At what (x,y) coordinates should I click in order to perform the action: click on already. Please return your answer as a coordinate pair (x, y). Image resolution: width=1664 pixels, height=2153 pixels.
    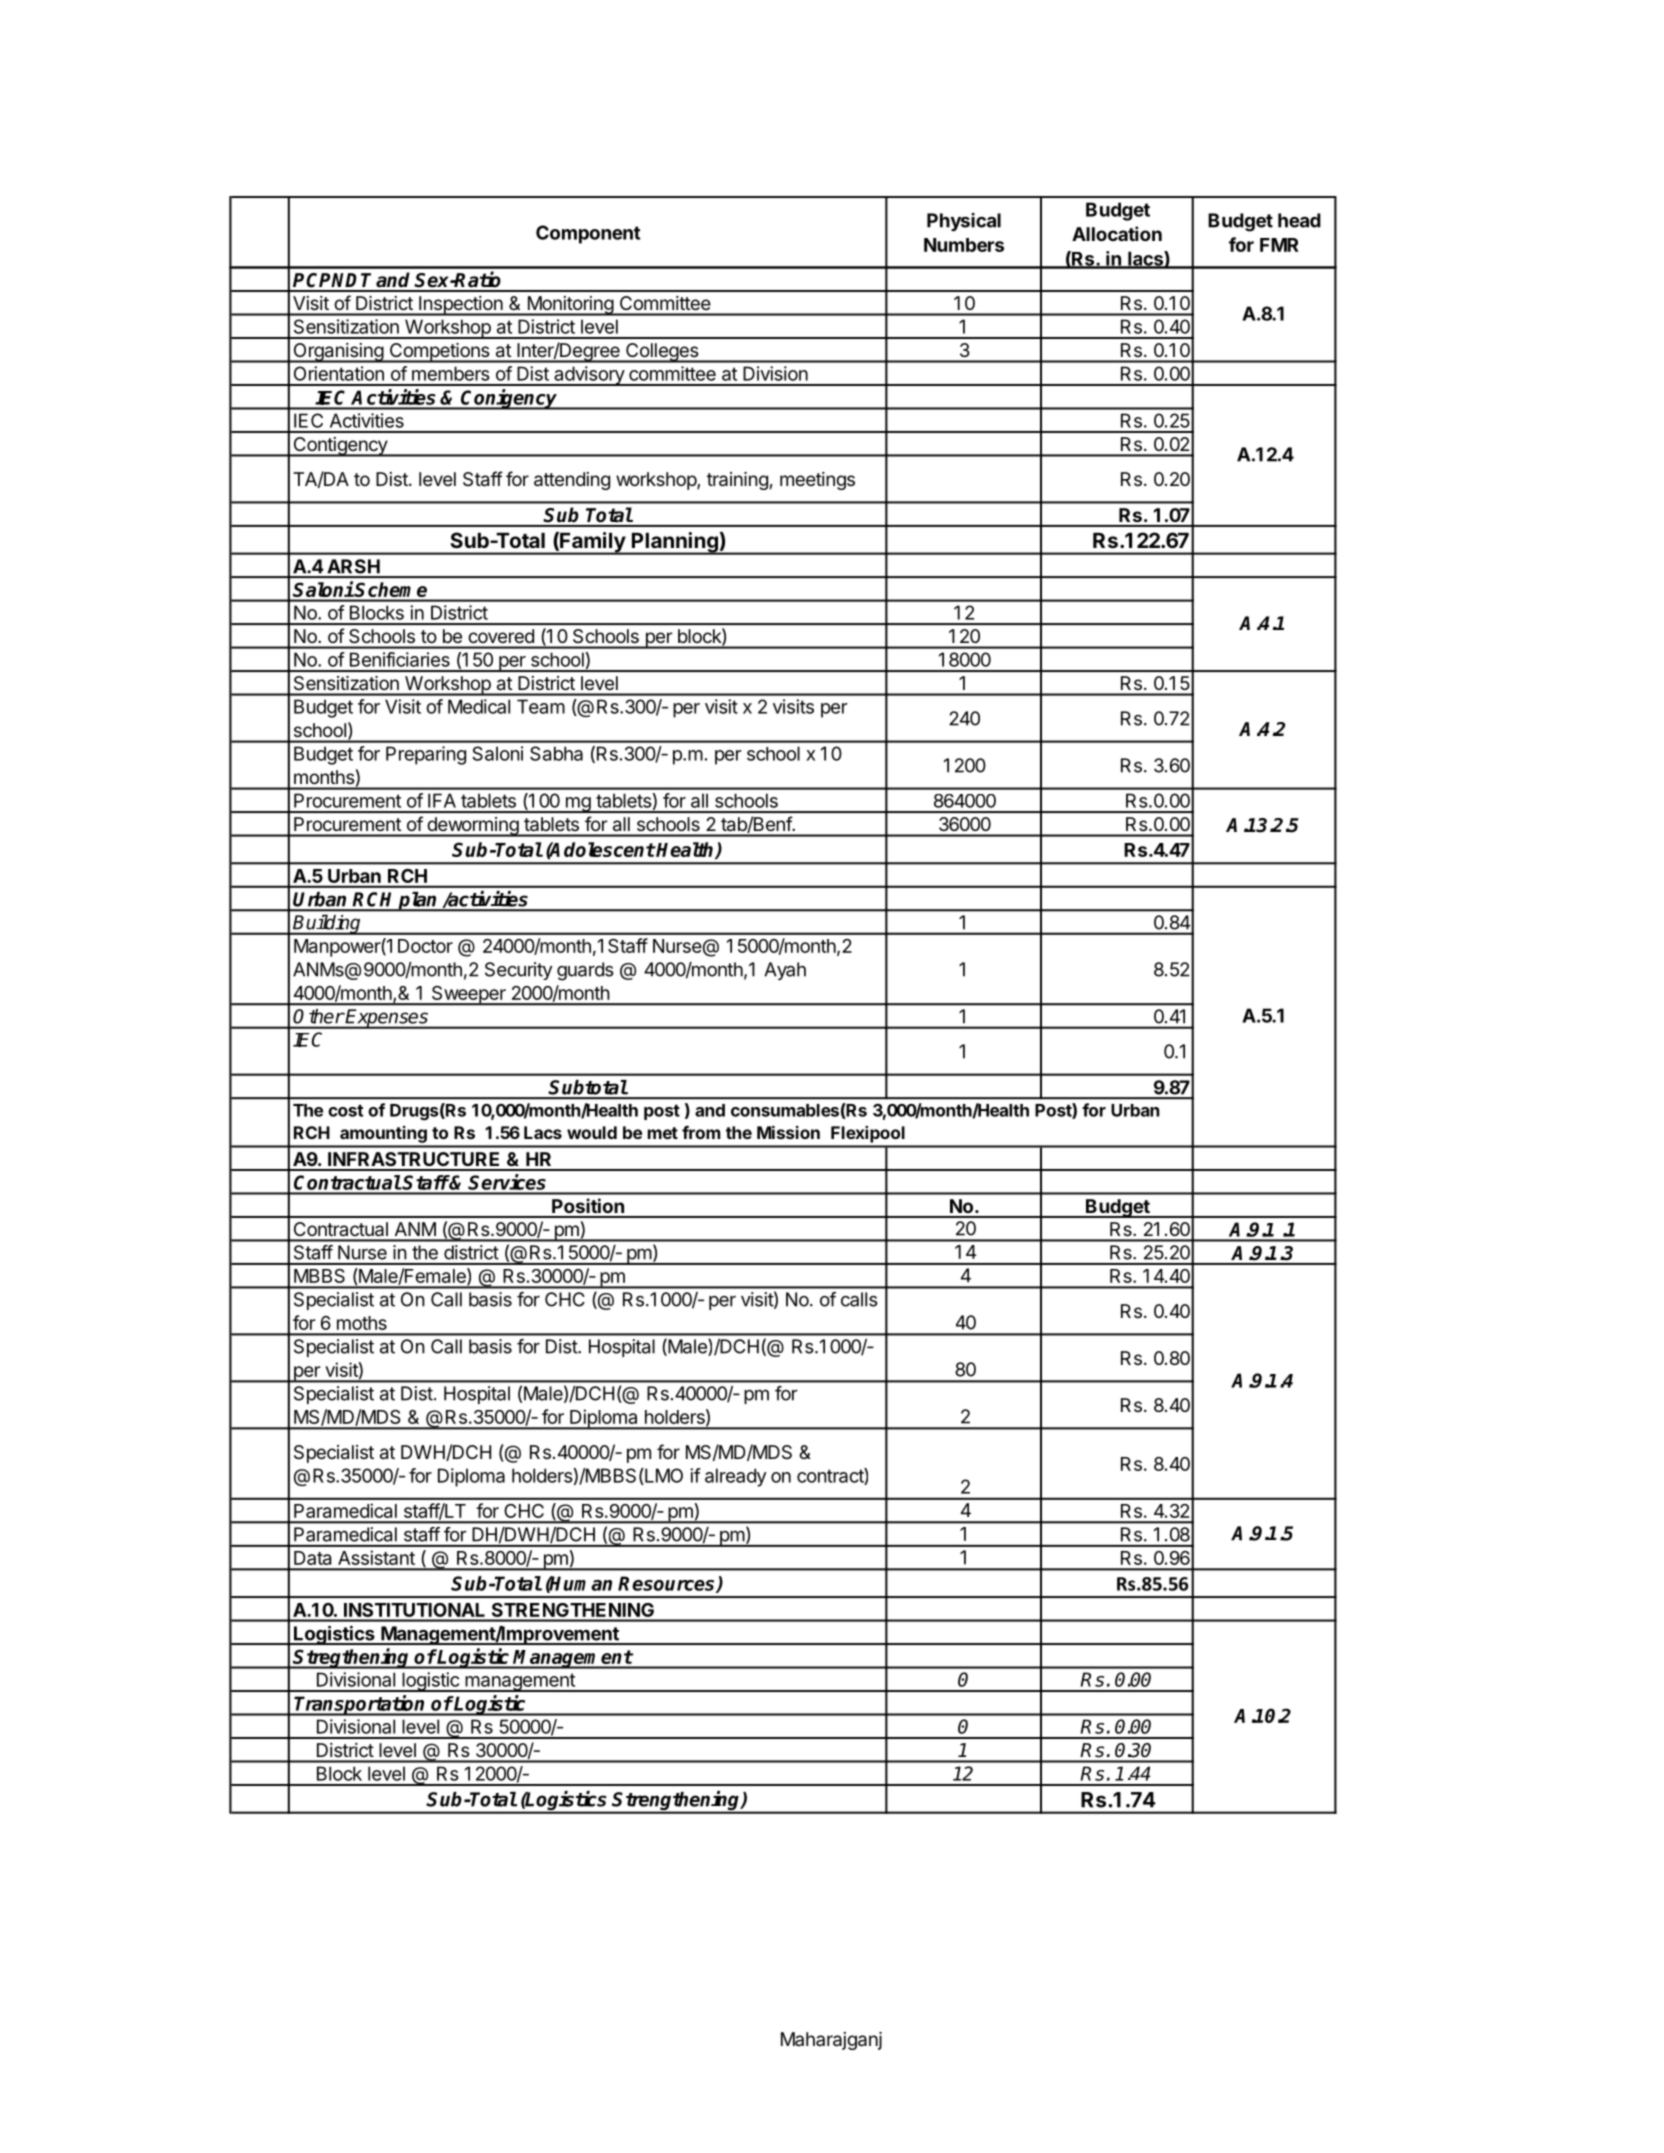
    Looking at the image, I should click on (735, 1477).
